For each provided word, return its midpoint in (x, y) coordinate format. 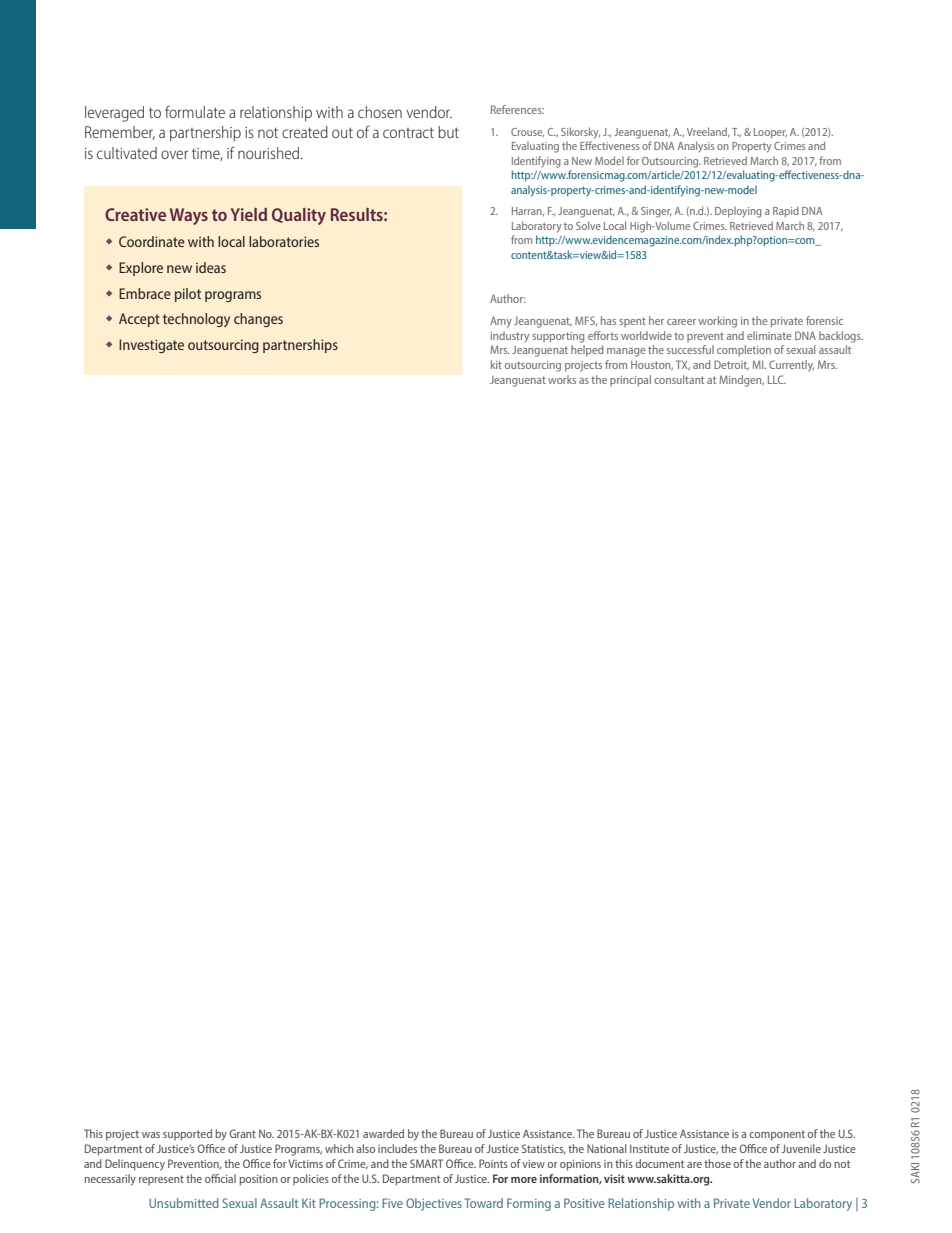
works (562, 379)
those (717, 1163)
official (220, 1178)
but (448, 132)
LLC (777, 379)
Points (493, 1163)
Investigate (151, 346)
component (777, 1135)
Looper (770, 133)
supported (187, 1135)
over (174, 154)
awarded (383, 1133)
